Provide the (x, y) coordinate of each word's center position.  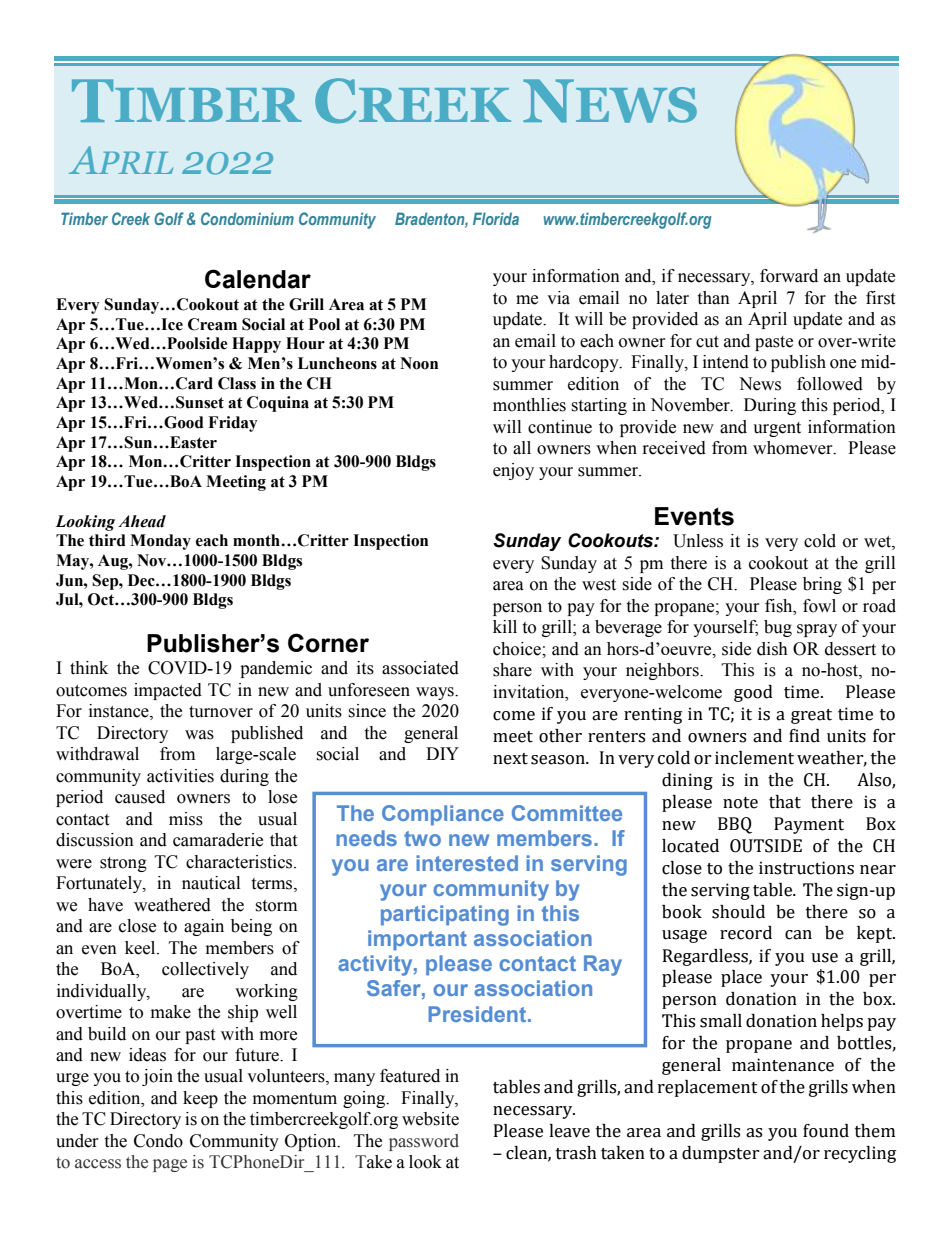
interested (467, 863)
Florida (496, 218)
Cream (212, 324)
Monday (160, 542)
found (826, 1131)
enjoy (513, 471)
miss (186, 819)
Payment (809, 825)
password (424, 1142)
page (170, 1165)
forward (789, 276)
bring (822, 585)
